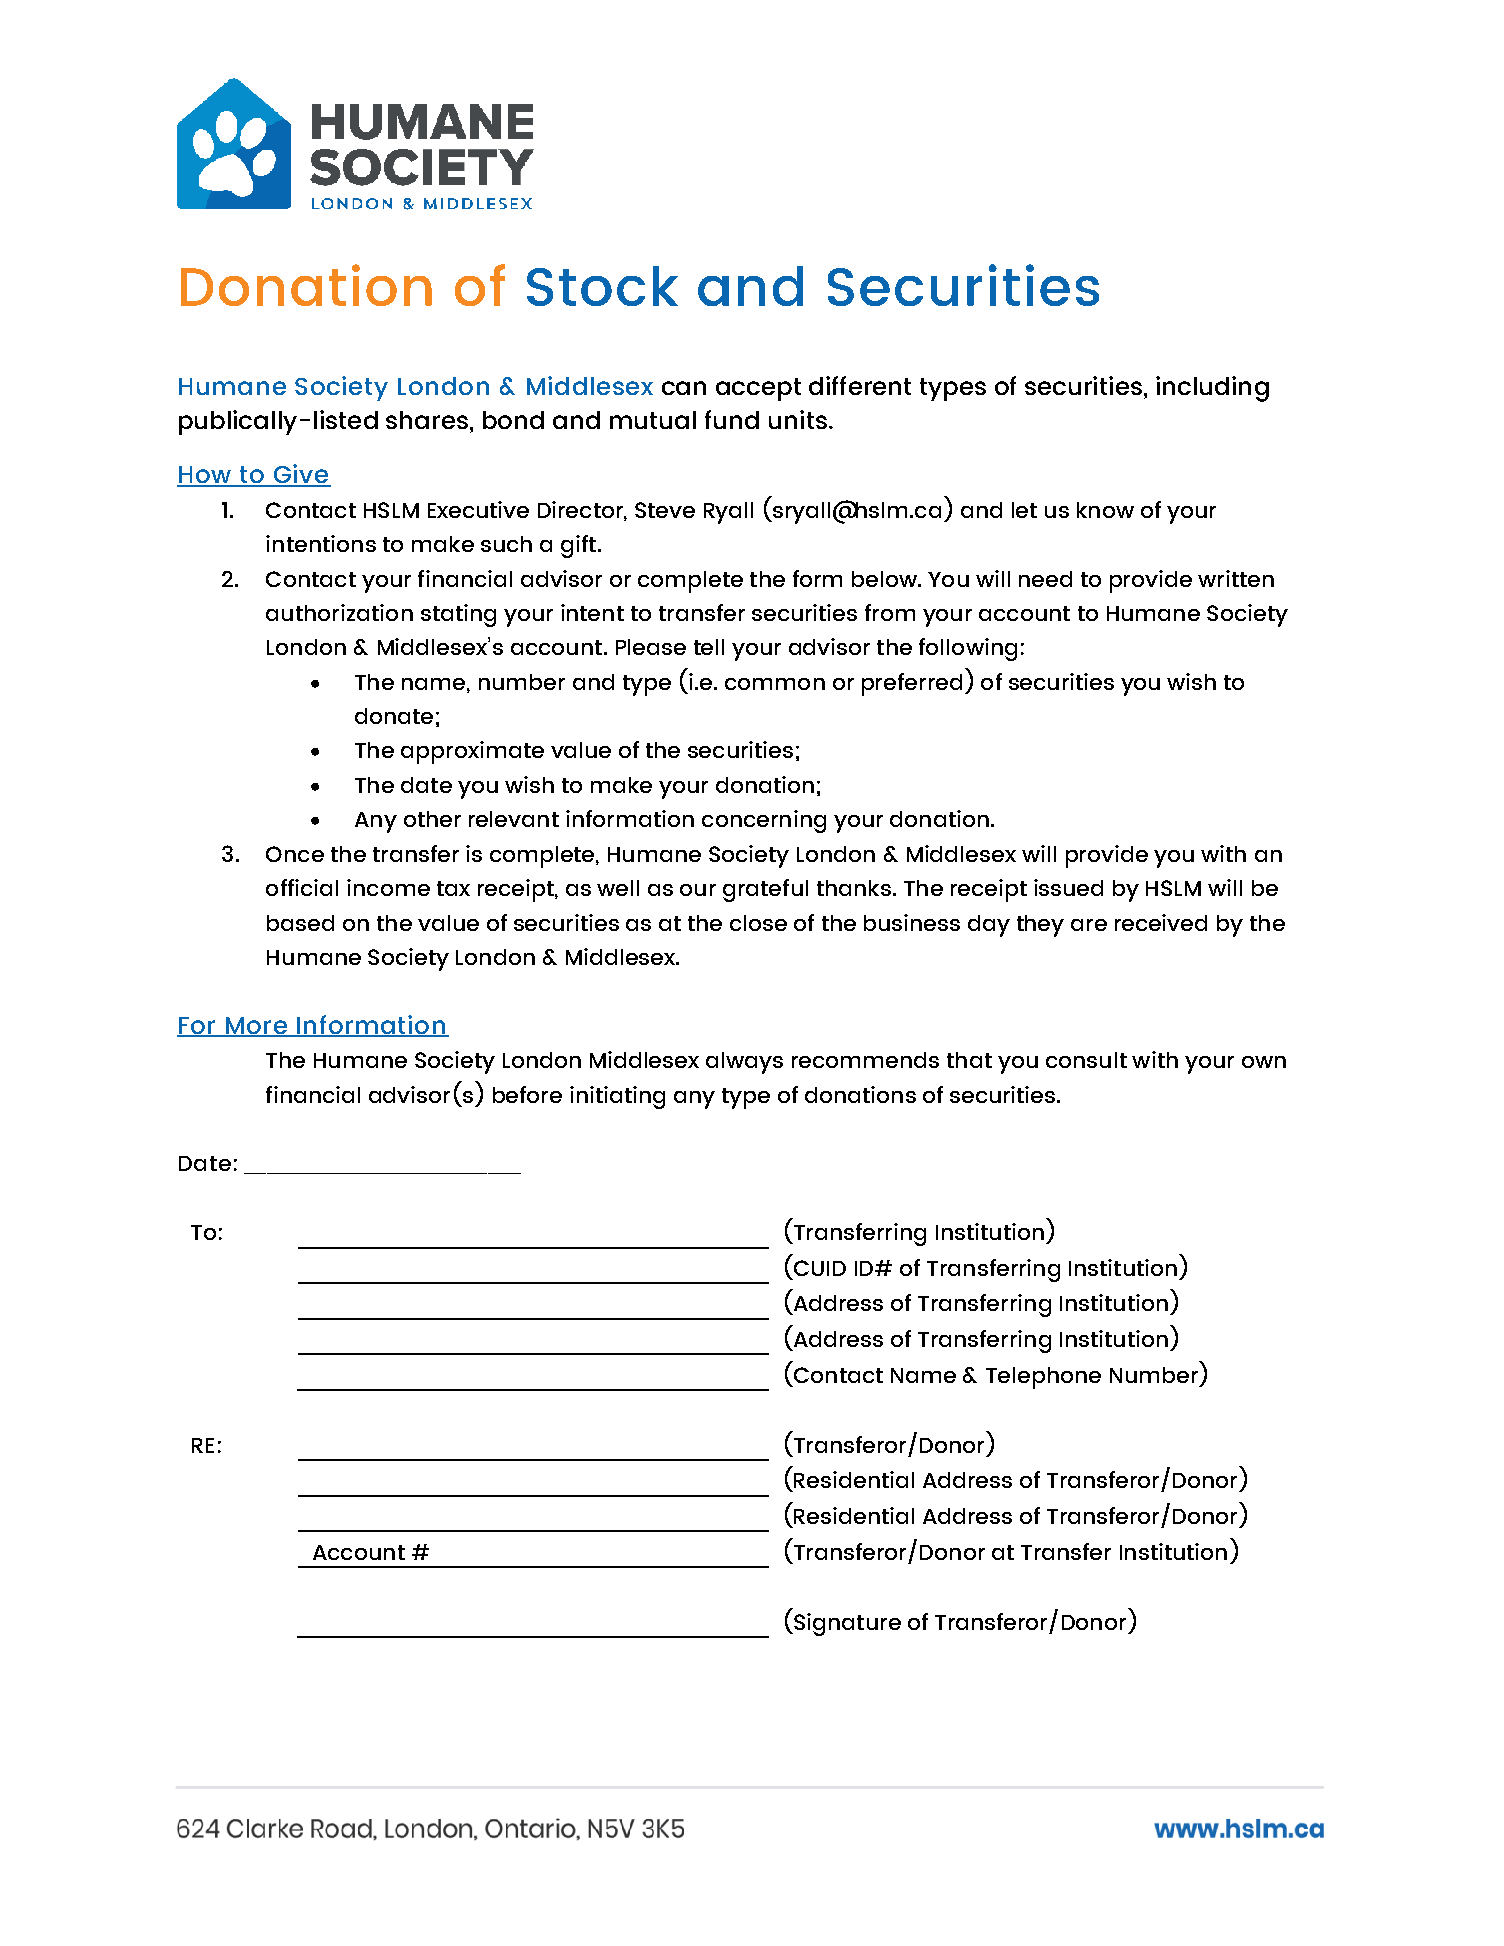 The image size is (1504, 1946). I want to click on shares, so click(427, 420).
